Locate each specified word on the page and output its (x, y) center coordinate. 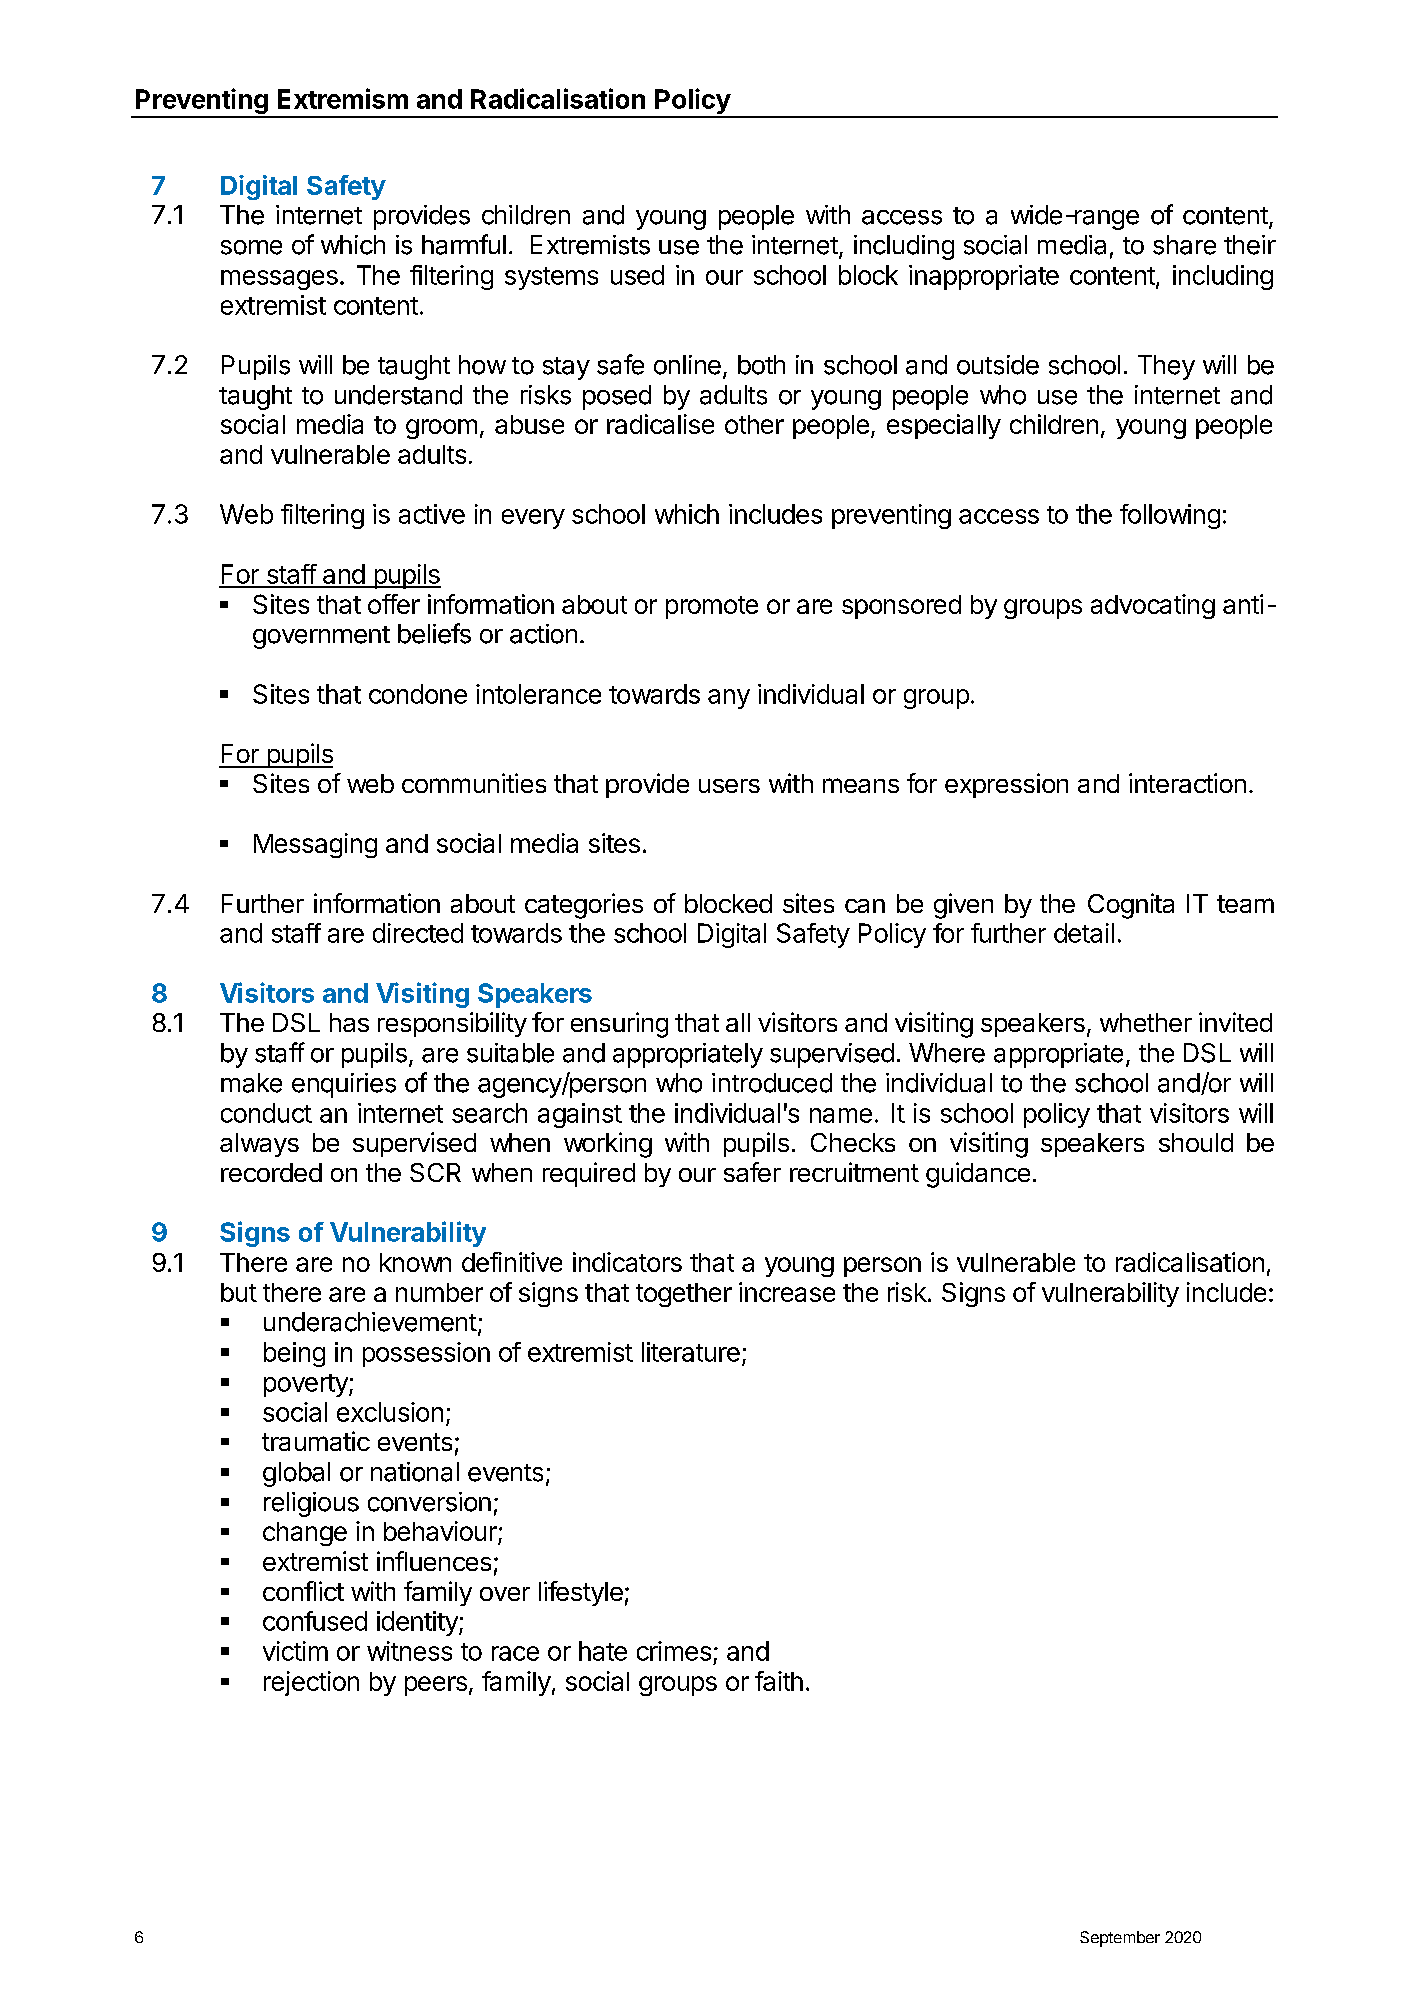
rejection (311, 1683)
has (349, 1022)
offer (394, 604)
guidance (978, 1175)
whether (1146, 1022)
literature (691, 1352)
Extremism (343, 98)
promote (712, 607)
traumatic (316, 1441)
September (1120, 1939)
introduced (772, 1083)
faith (779, 1681)
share (1184, 245)
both (761, 365)
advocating (1153, 606)
